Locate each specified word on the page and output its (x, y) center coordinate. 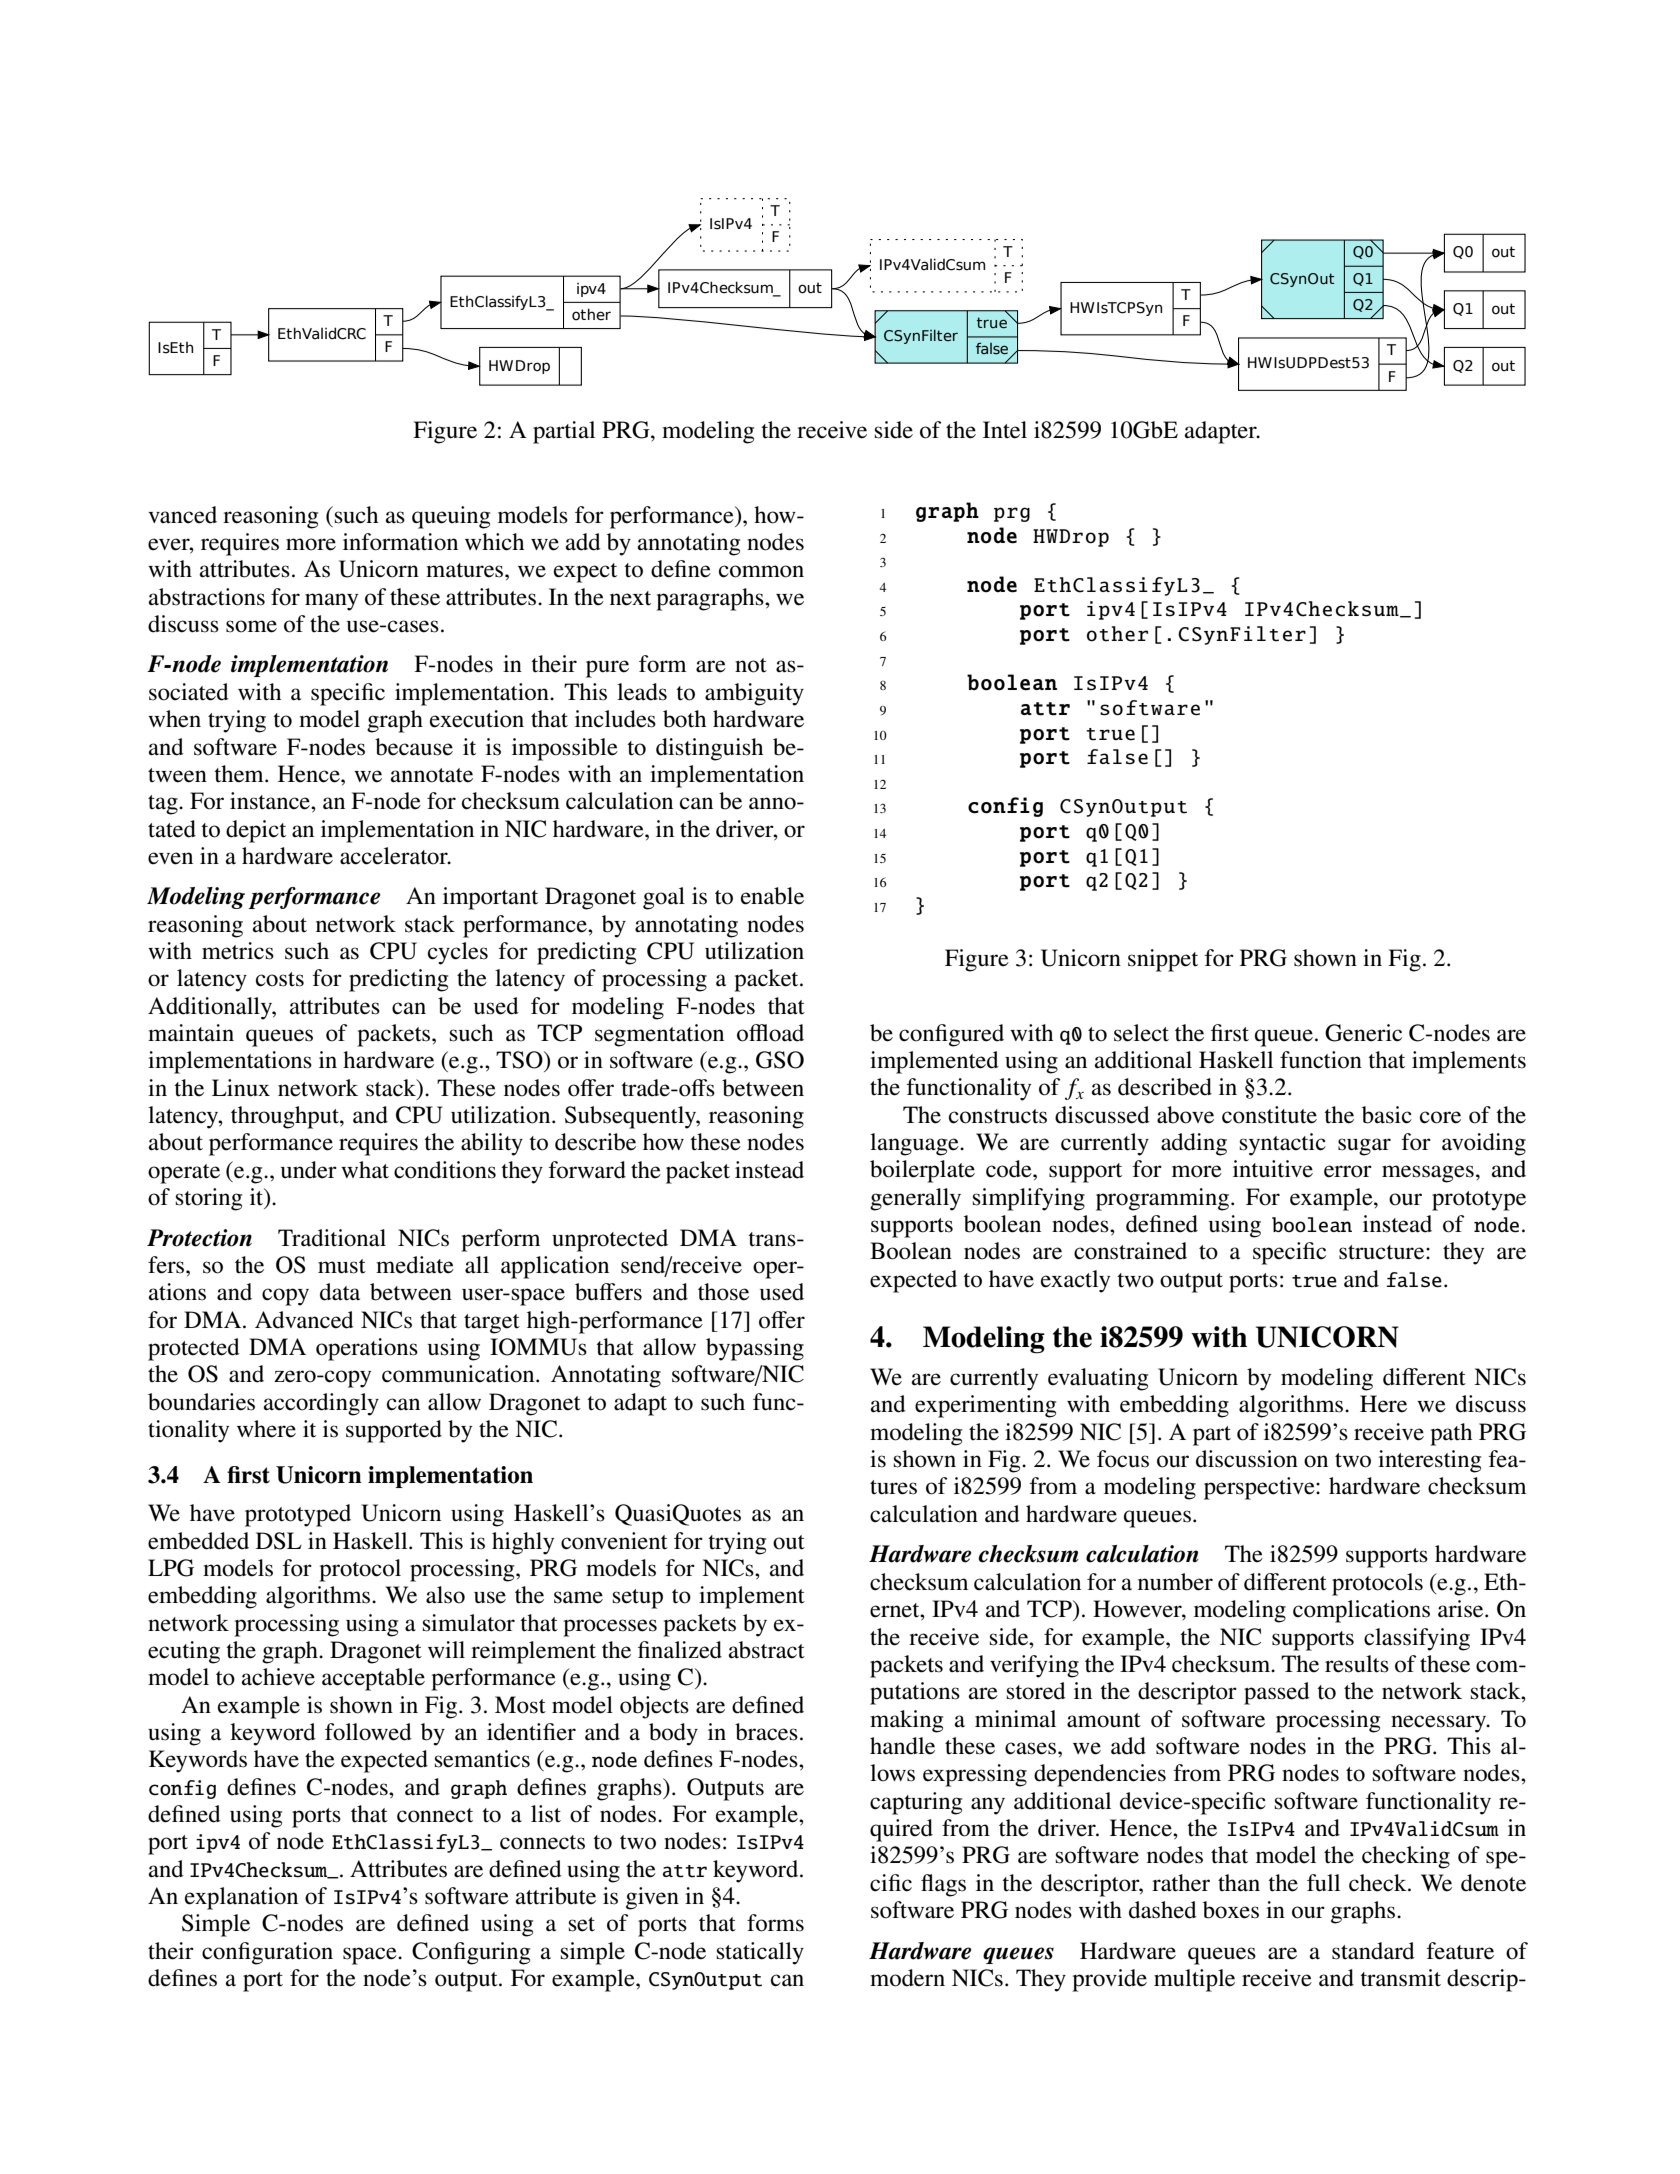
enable (772, 896)
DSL (279, 1541)
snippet (1163, 960)
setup (638, 1599)
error (1348, 1171)
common (761, 571)
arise (1462, 1609)
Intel (1005, 430)
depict (256, 831)
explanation (241, 1898)
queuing (451, 517)
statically (760, 1953)
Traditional (332, 1238)
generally (915, 1199)
